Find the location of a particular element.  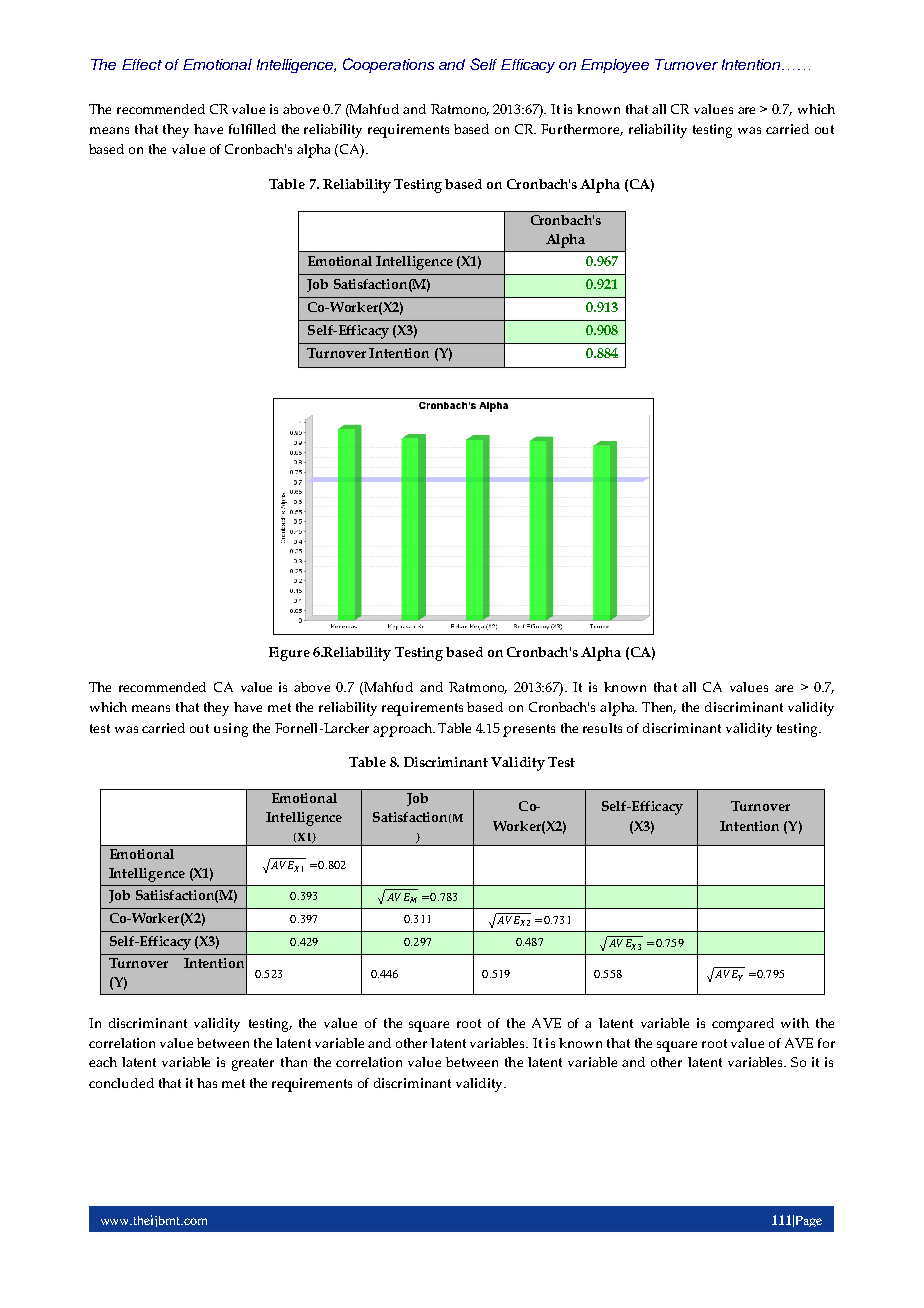

Effect is located at coordinates (142, 64).
